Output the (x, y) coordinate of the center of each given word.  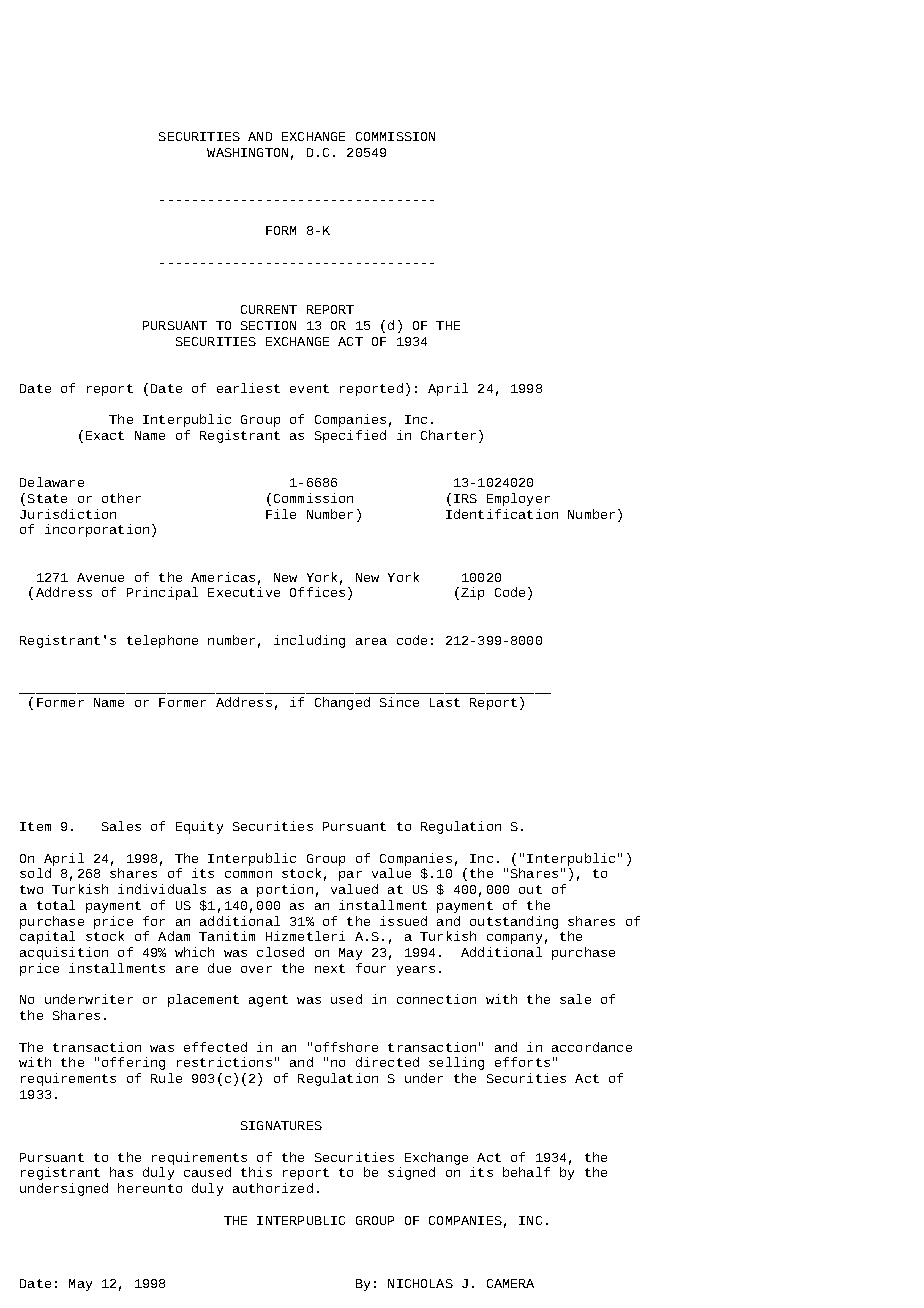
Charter (448, 435)
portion (285, 890)
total (56, 905)
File (281, 514)
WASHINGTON (247, 152)
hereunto (150, 1188)
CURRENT (269, 309)
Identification (502, 514)
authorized (273, 1188)
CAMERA (510, 1283)
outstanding (514, 922)
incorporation (97, 530)
